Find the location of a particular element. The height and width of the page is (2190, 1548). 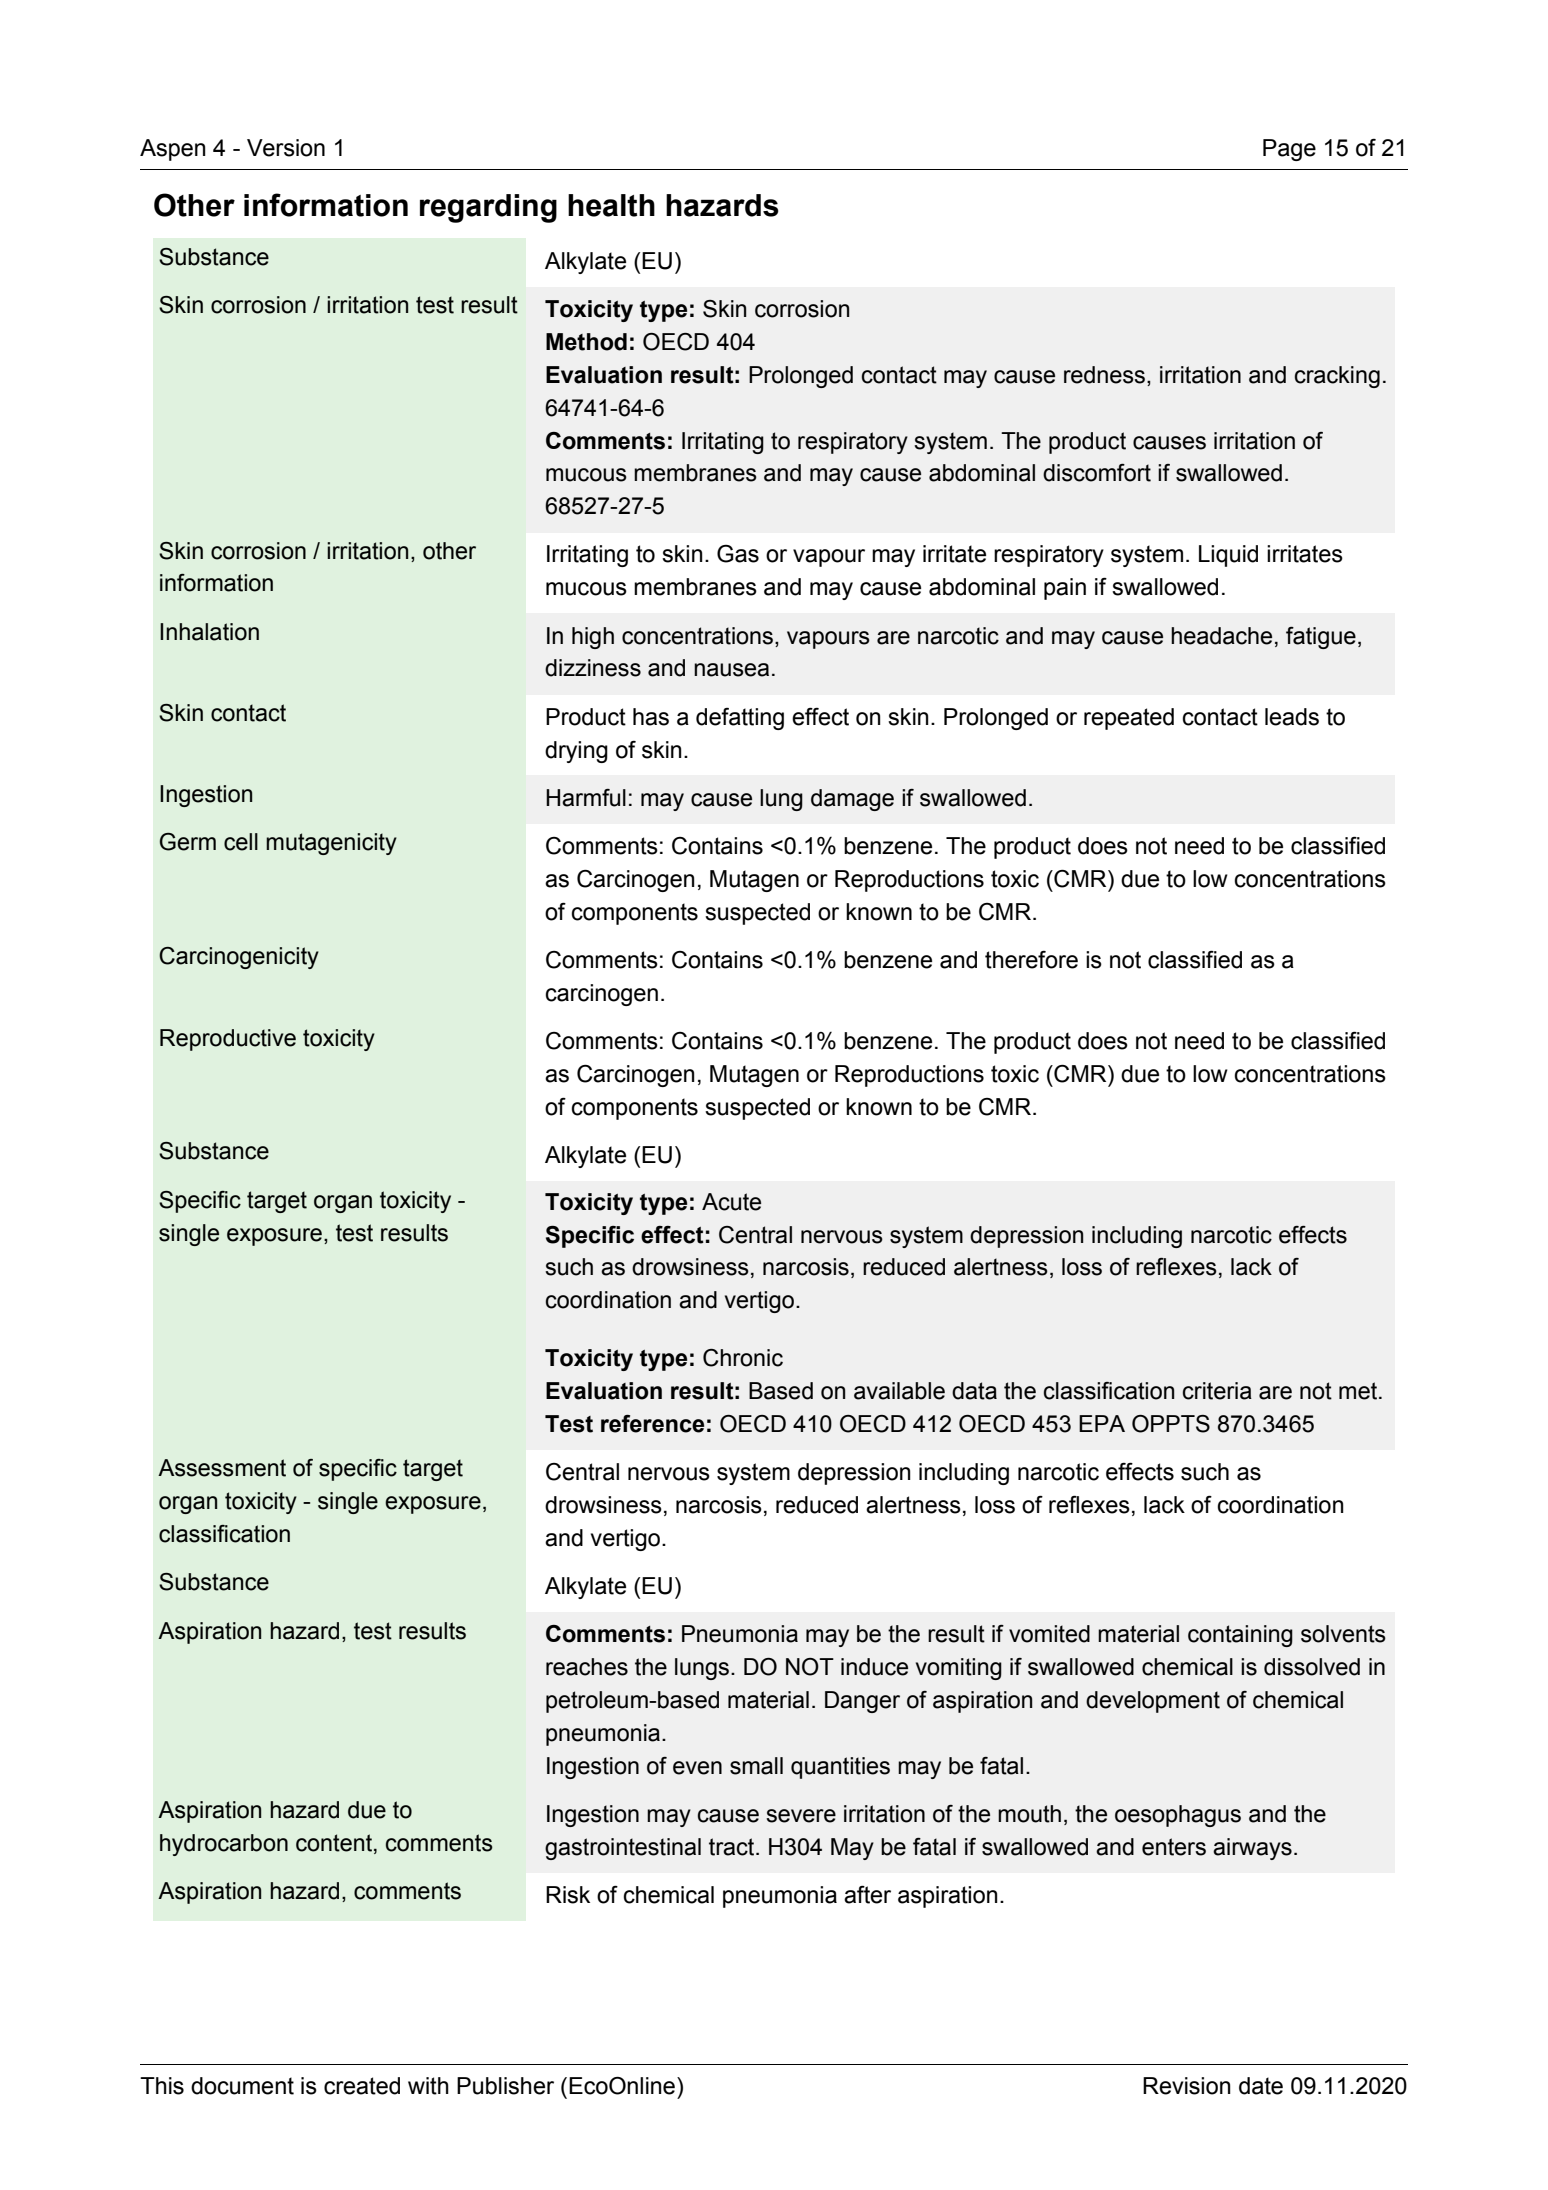

Version is located at coordinates (286, 148).
